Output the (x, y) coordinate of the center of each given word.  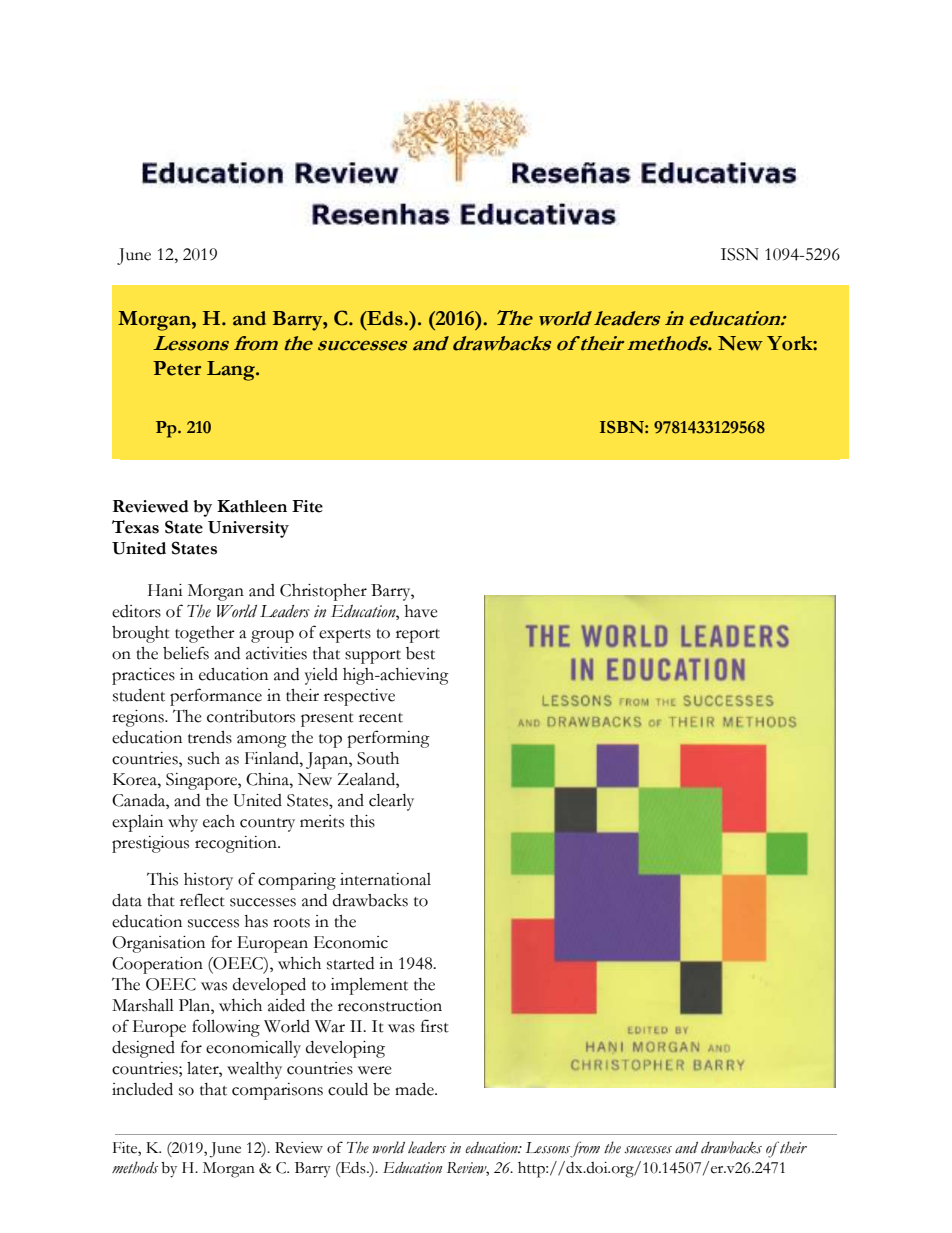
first (435, 1026)
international (385, 879)
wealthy (254, 1070)
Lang (232, 371)
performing (388, 739)
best (420, 653)
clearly (391, 802)
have (421, 611)
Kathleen (252, 506)
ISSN (740, 254)
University (248, 529)
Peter (177, 368)
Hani (165, 590)
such (204, 758)
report (418, 636)
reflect (202, 900)
